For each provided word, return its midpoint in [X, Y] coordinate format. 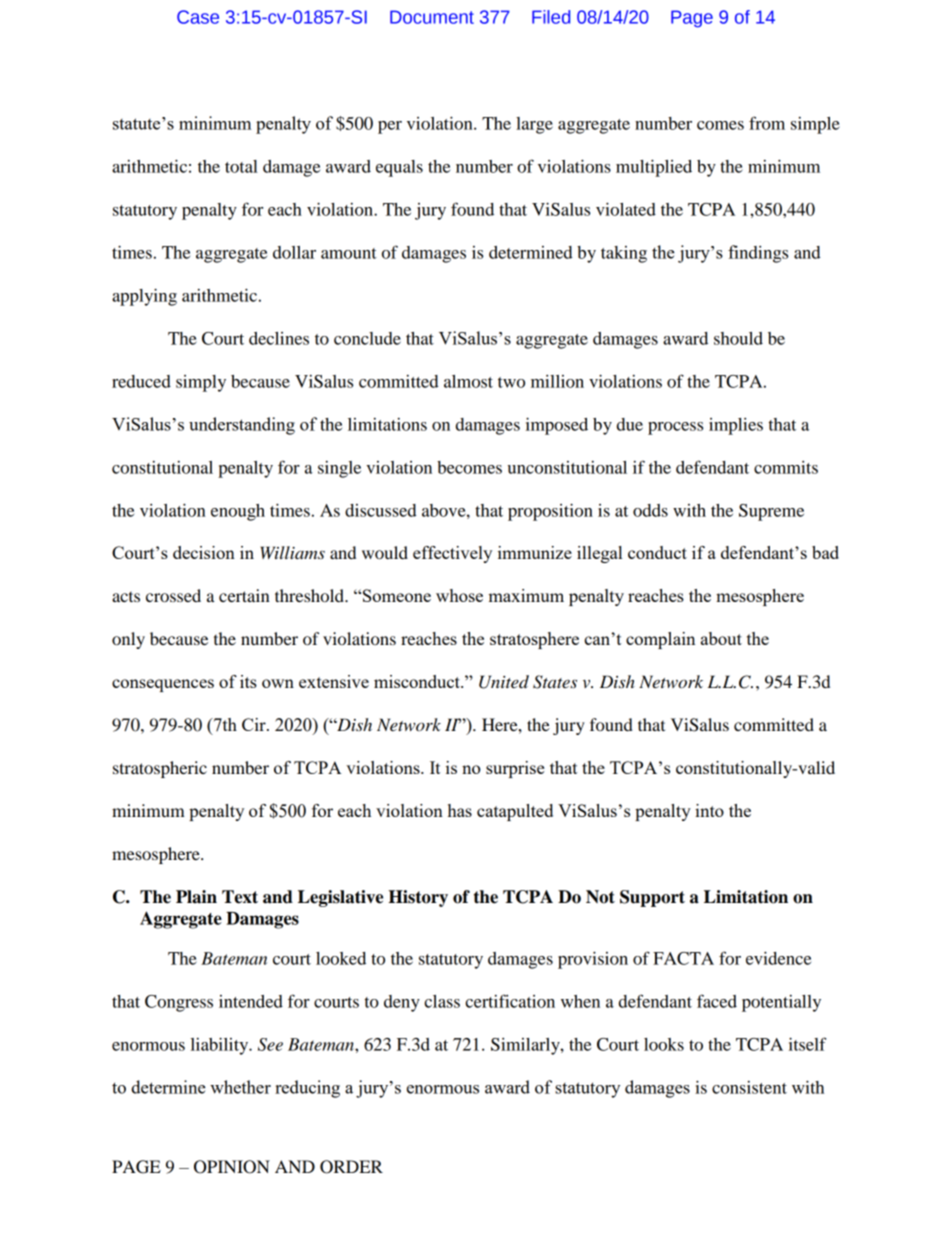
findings [758, 254]
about [721, 638]
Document [432, 17]
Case [198, 17]
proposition [550, 512]
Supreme [771, 512]
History [418, 898]
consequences [163, 685]
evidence [778, 958]
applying [144, 297]
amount [349, 253]
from [767, 123]
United [504, 682]
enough [238, 512]
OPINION [232, 1167]
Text [240, 897]
